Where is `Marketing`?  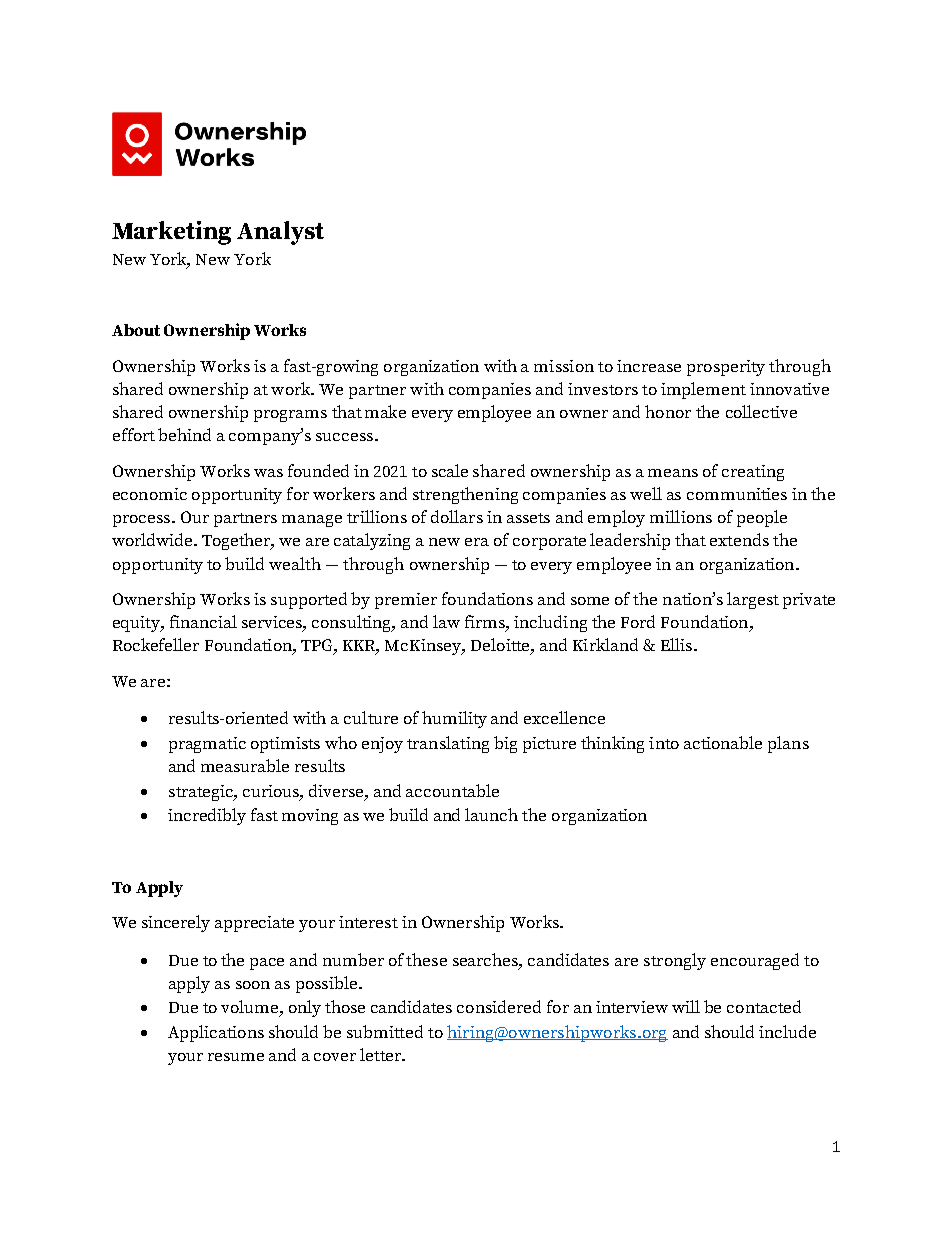 Marketing is located at coordinates (171, 233).
